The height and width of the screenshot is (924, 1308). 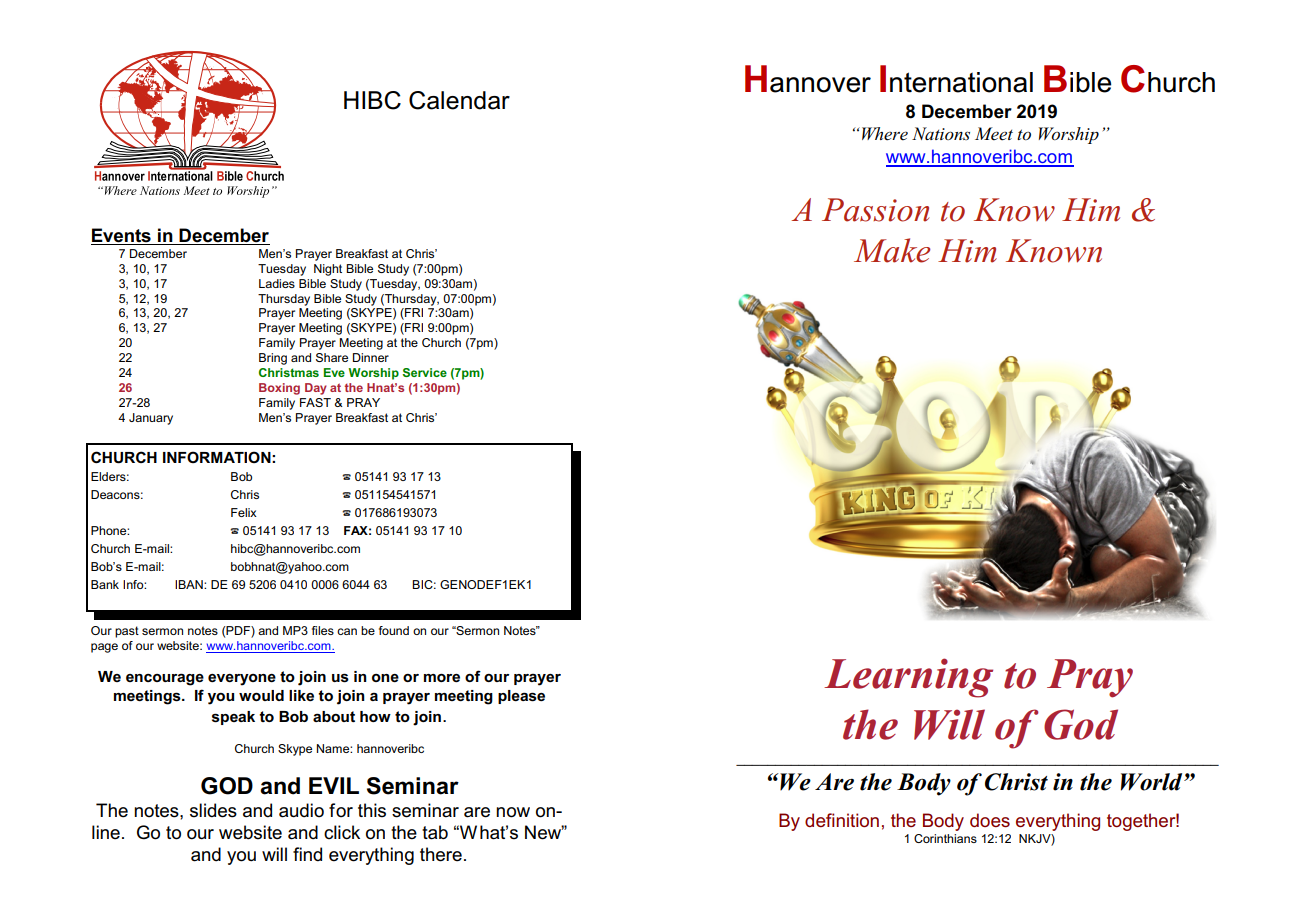 I want to click on does, so click(x=990, y=820).
